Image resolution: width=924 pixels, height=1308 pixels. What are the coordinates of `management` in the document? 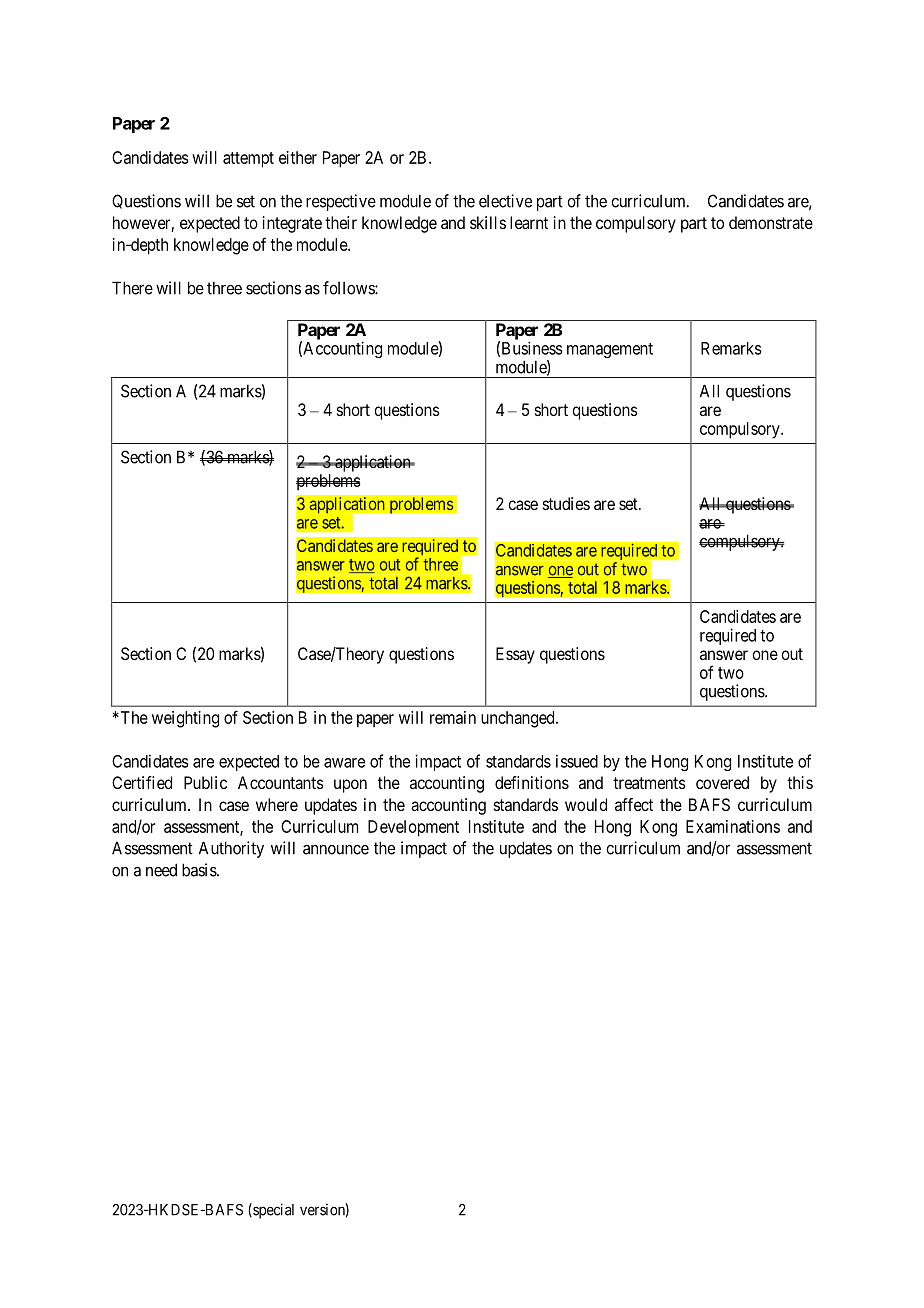 It's located at (610, 350).
